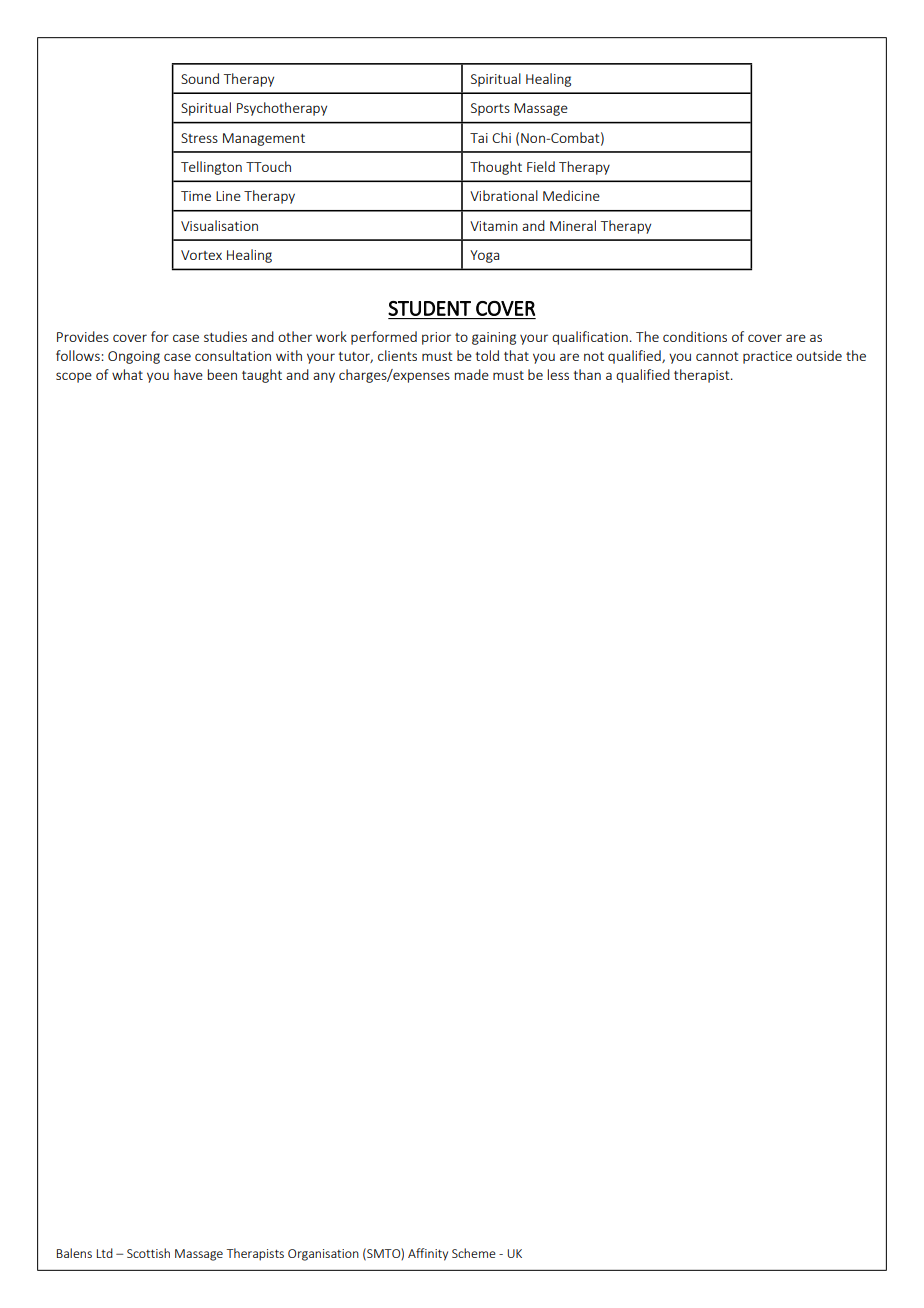  I want to click on Sports, so click(490, 109).
